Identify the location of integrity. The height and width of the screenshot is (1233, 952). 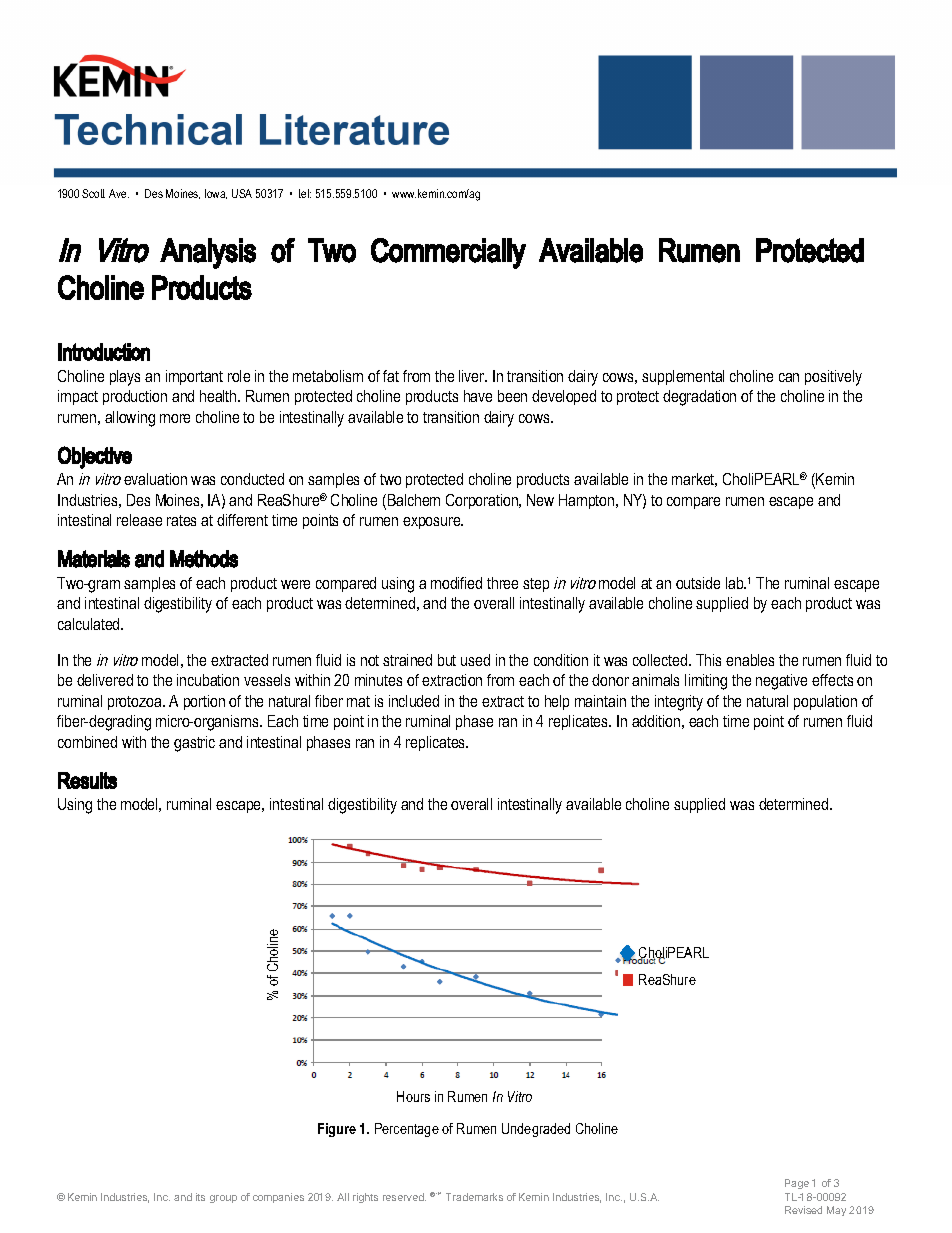
(679, 703).
